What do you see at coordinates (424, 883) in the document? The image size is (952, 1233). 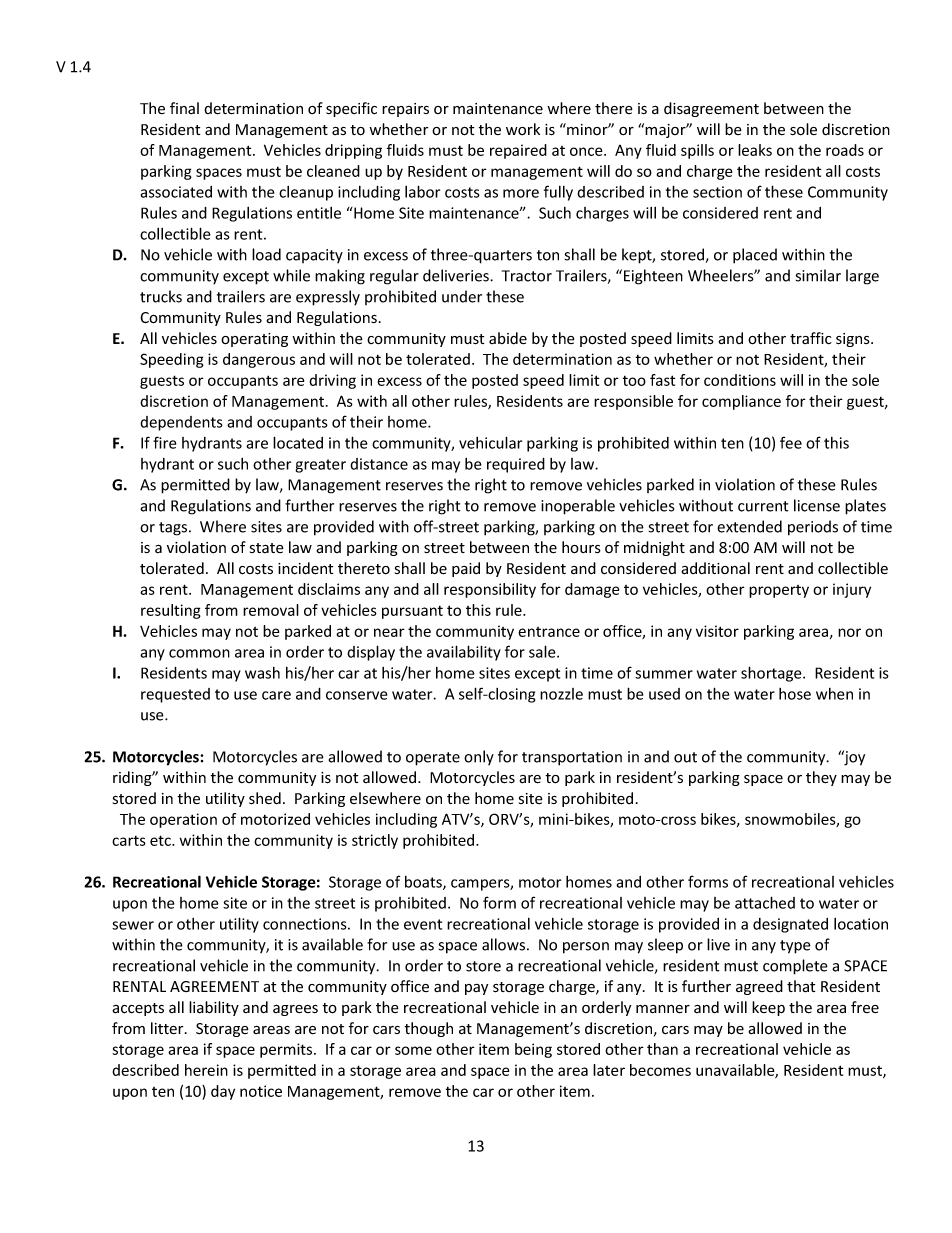 I see `boats` at bounding box center [424, 883].
